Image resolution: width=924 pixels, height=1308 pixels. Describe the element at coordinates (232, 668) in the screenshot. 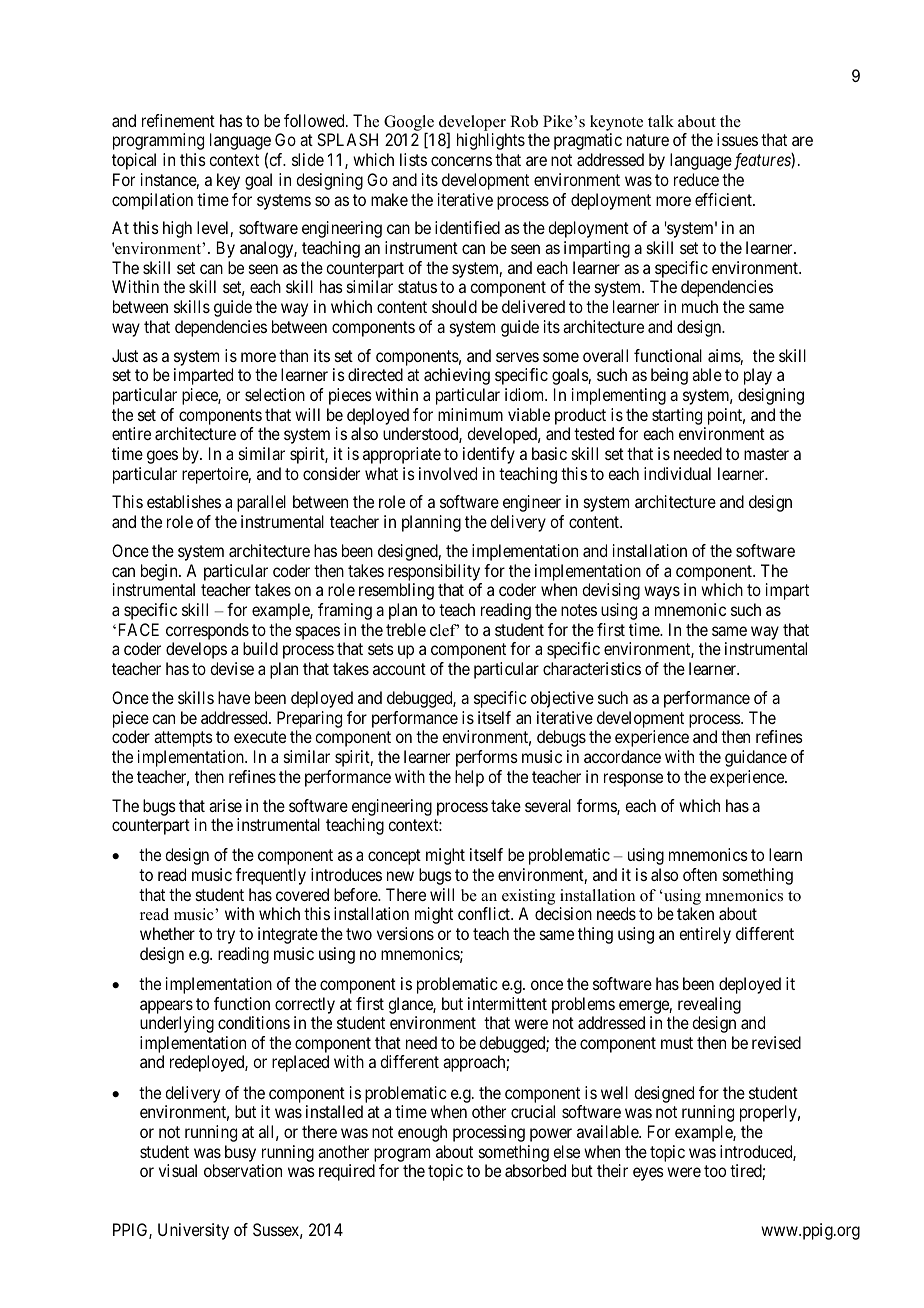

I see `devise` at that location.
